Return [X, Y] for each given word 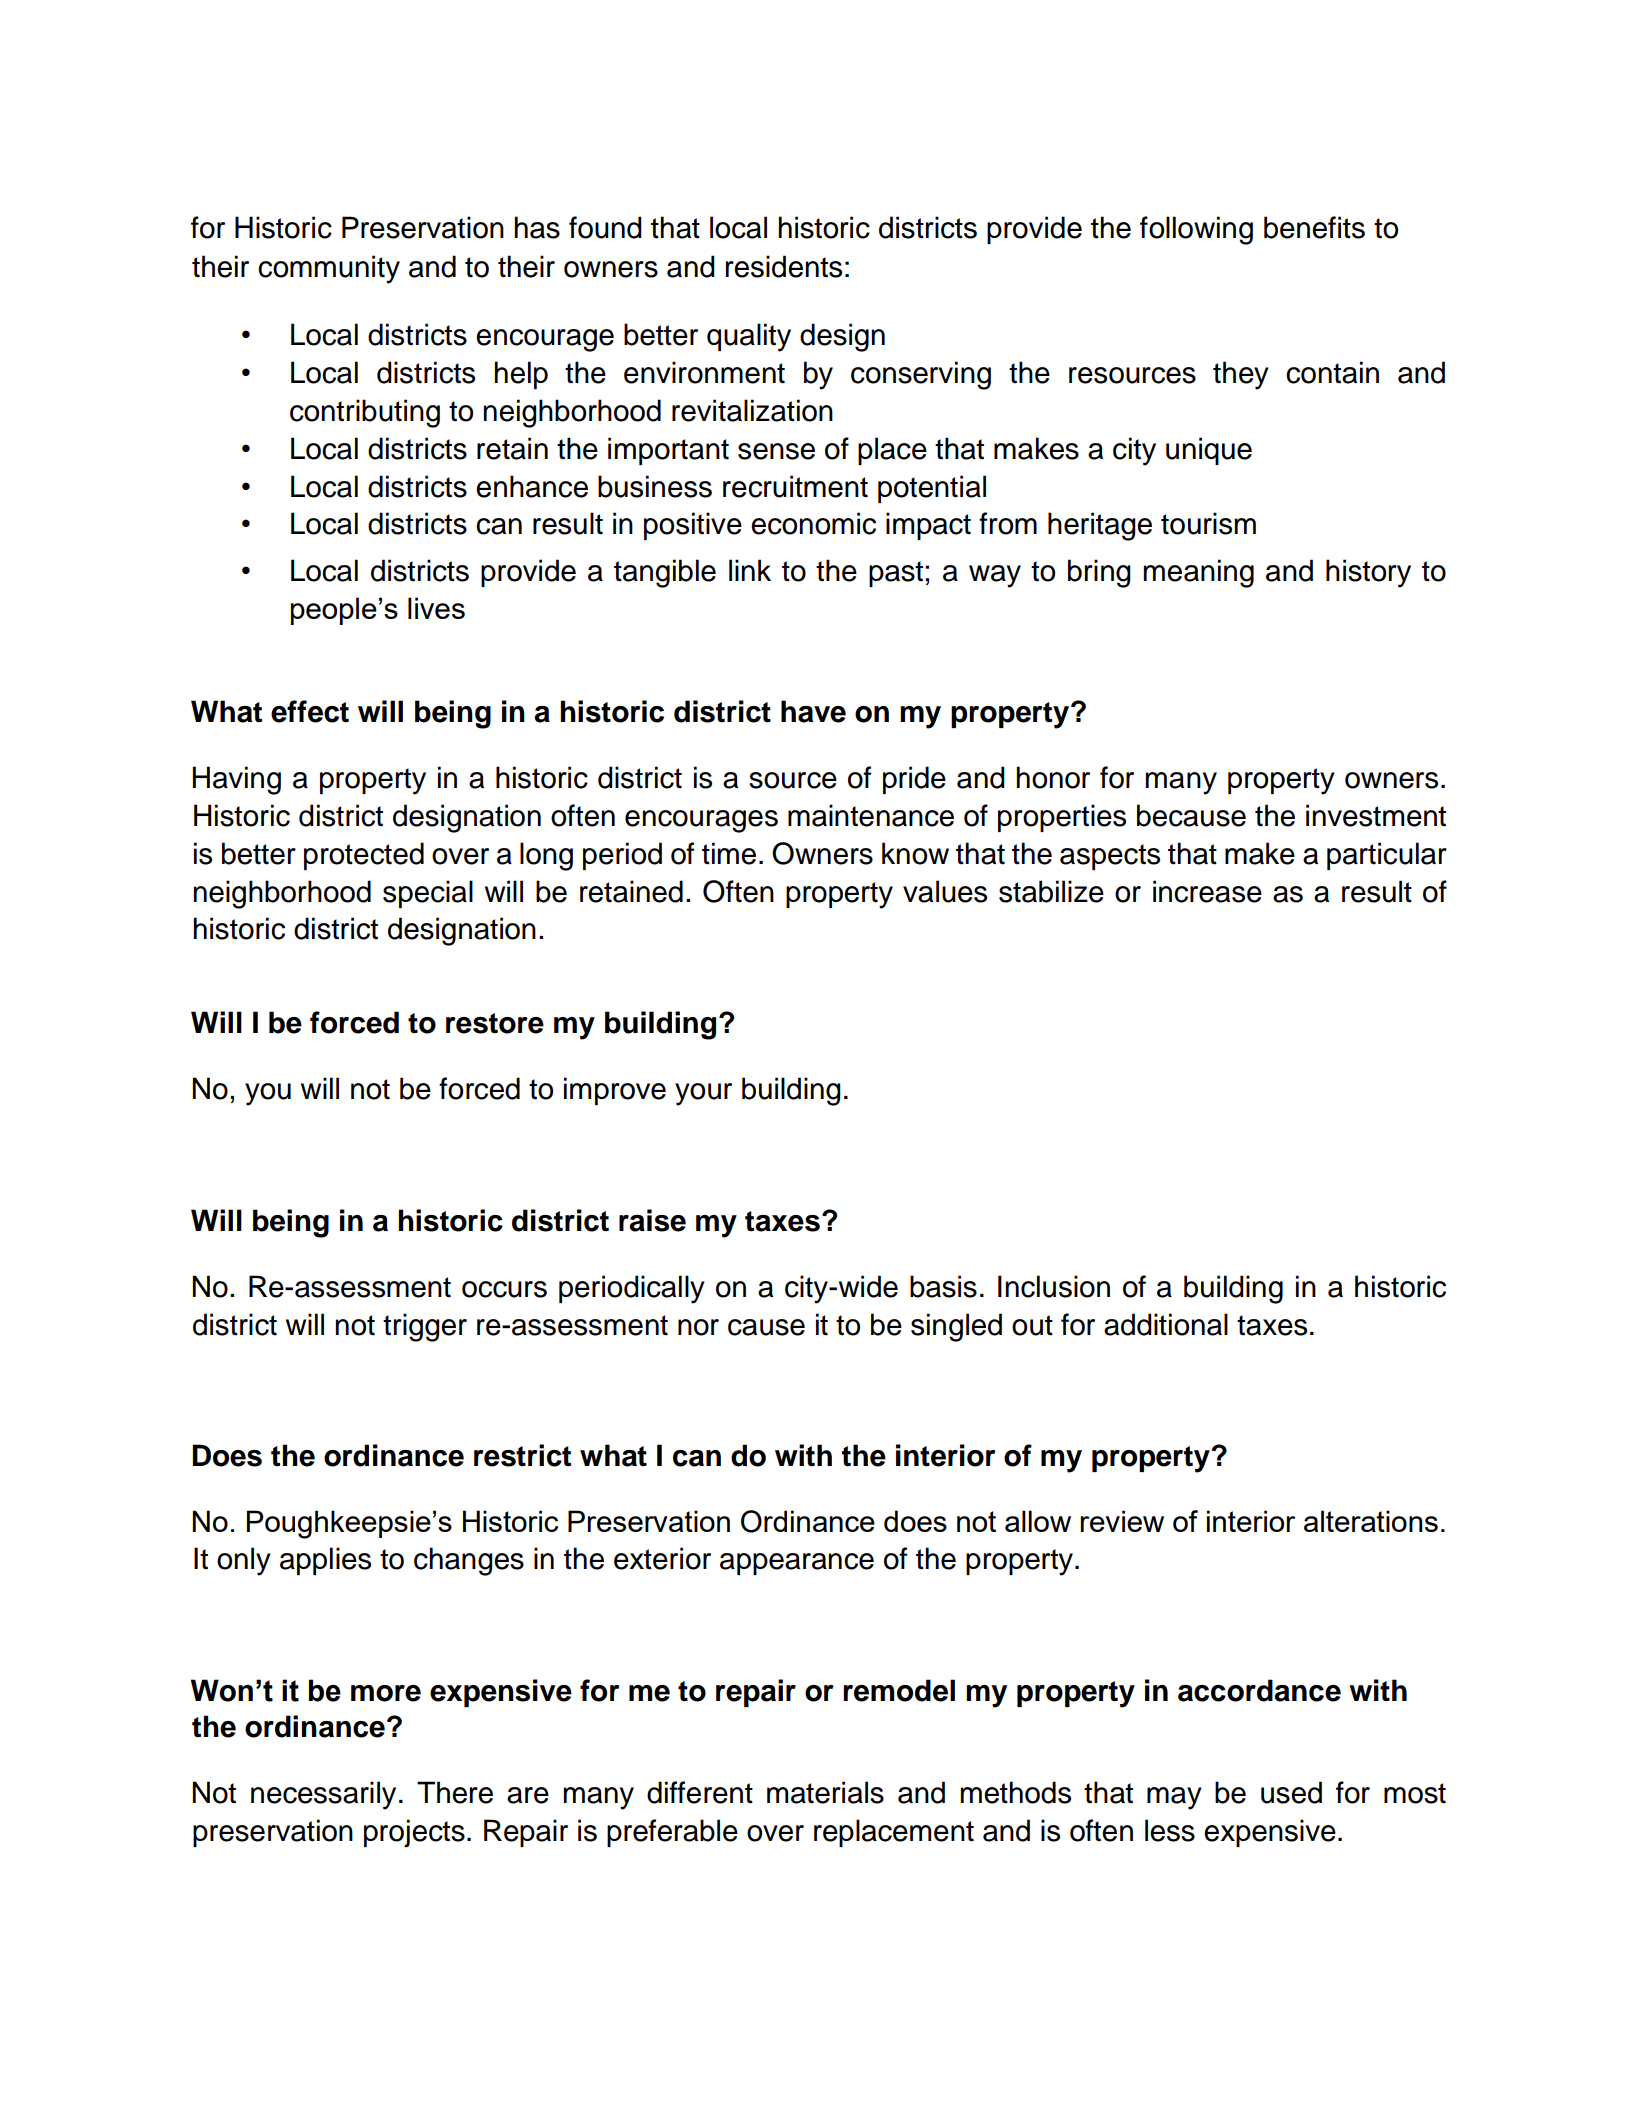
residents [784, 266]
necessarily [323, 1795]
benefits [1314, 227]
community [329, 269]
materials [825, 1792]
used [1291, 1792]
